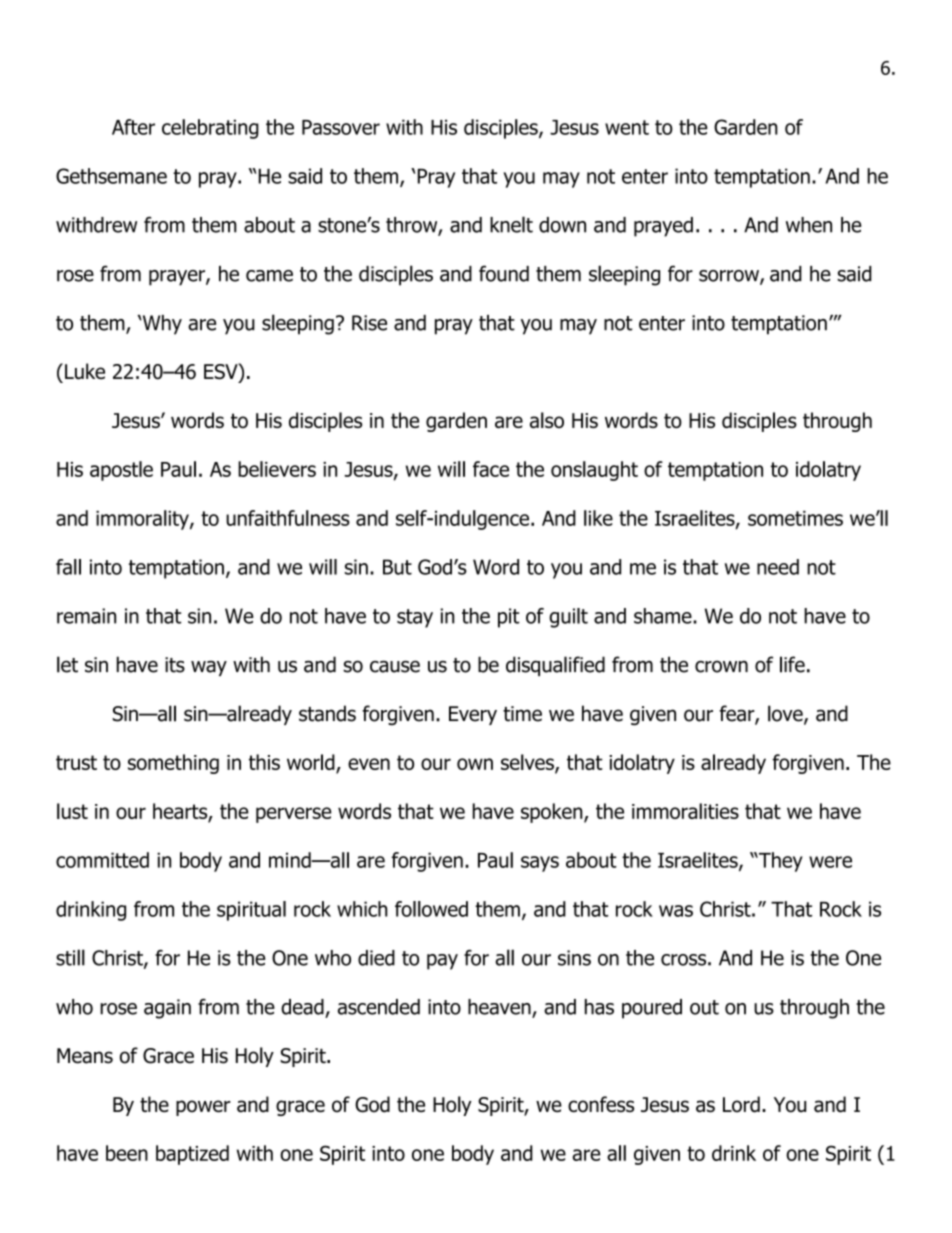 This image has width=952, height=1233. Describe the element at coordinates (133, 127) in the image. I see `After` at that location.
